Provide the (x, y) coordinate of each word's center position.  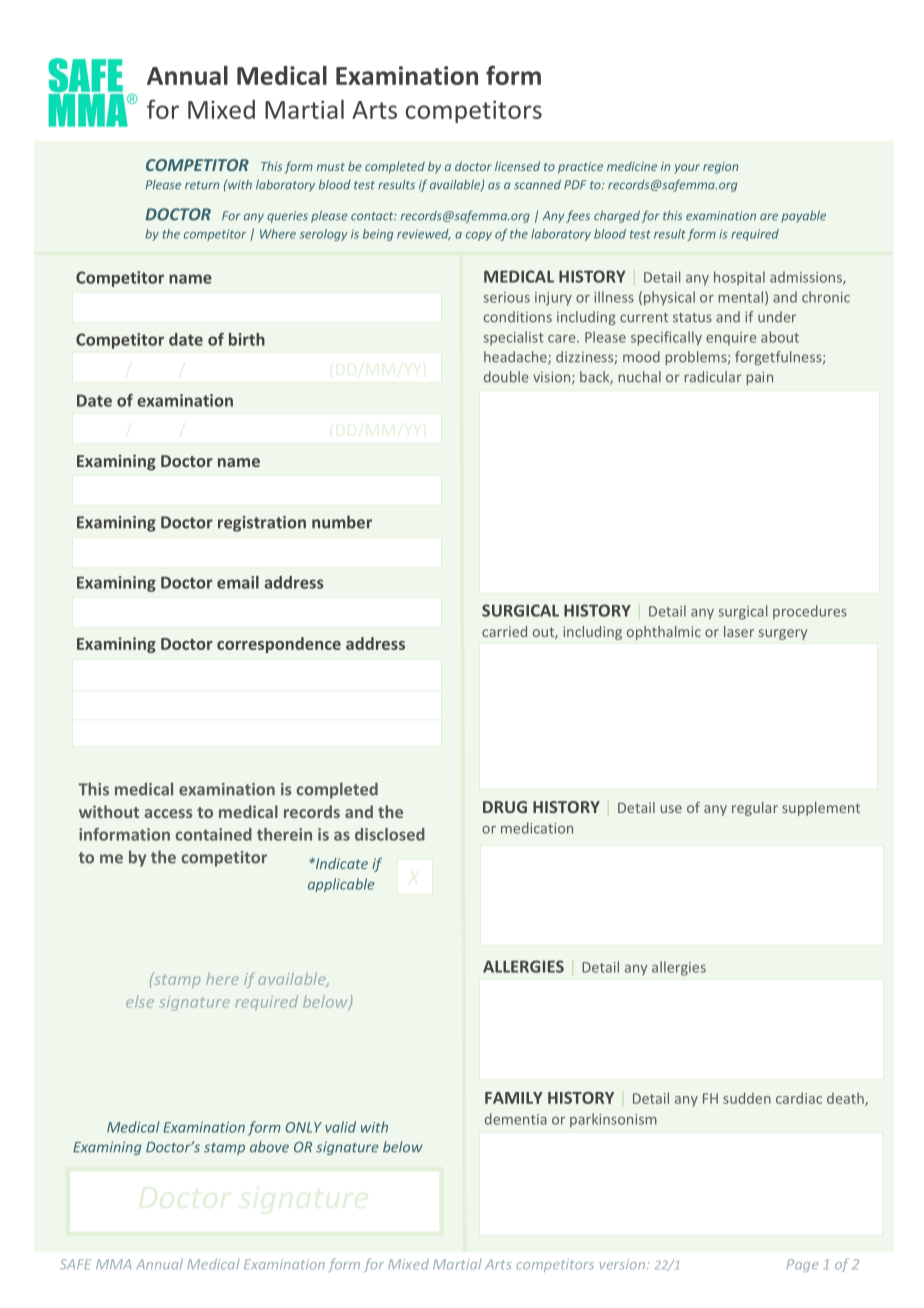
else (140, 1002)
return (202, 185)
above (269, 1147)
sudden (747, 1098)
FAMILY (514, 1098)
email (238, 582)
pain (760, 378)
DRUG (505, 807)
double (506, 377)
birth (247, 339)
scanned (537, 184)
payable (803, 216)
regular (755, 809)
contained (214, 834)
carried (504, 631)
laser (739, 631)
